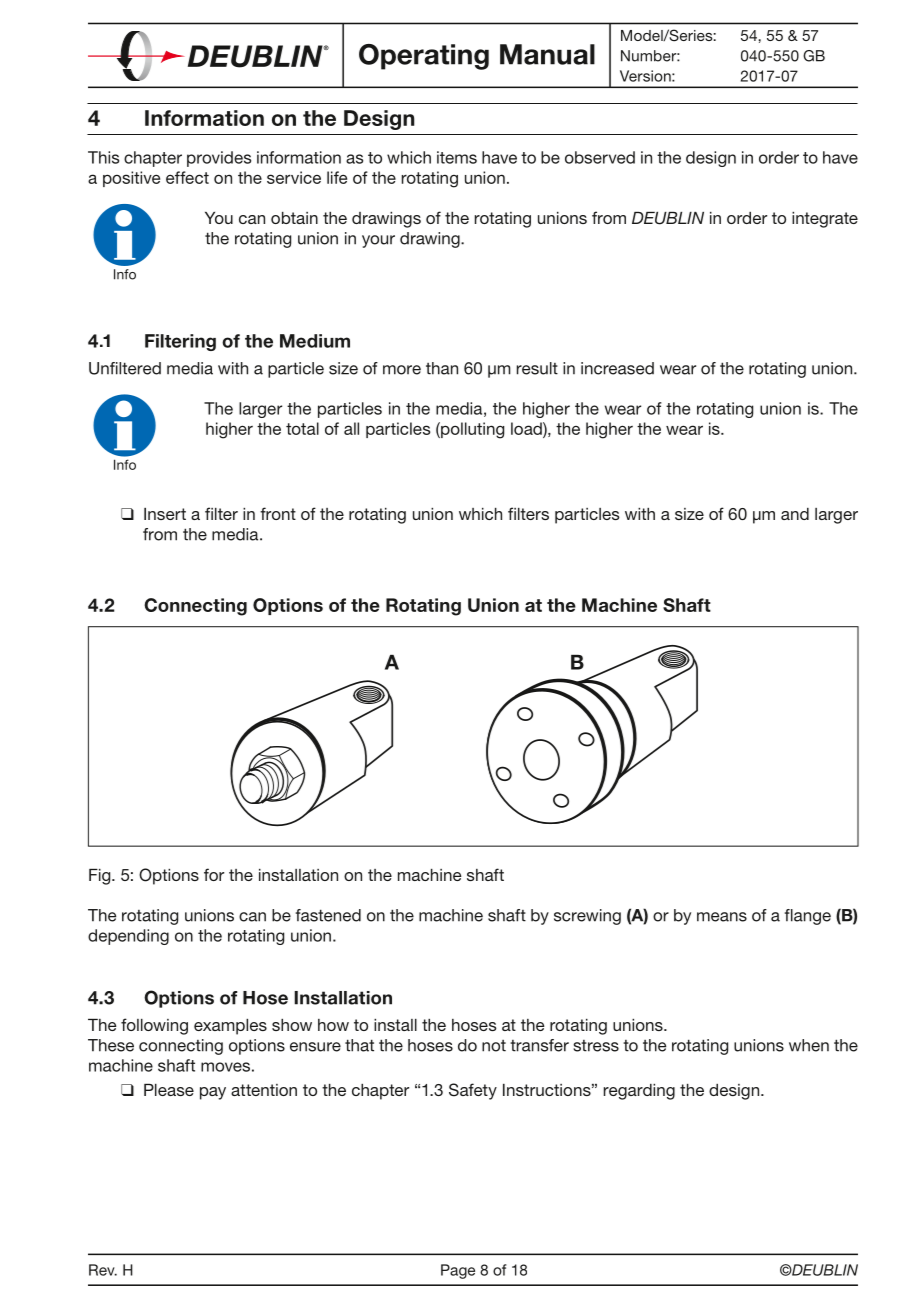 The width and height of the screenshot is (924, 1308). What do you see at coordinates (103, 1270) in the screenshot?
I see `Rev` at bounding box center [103, 1270].
